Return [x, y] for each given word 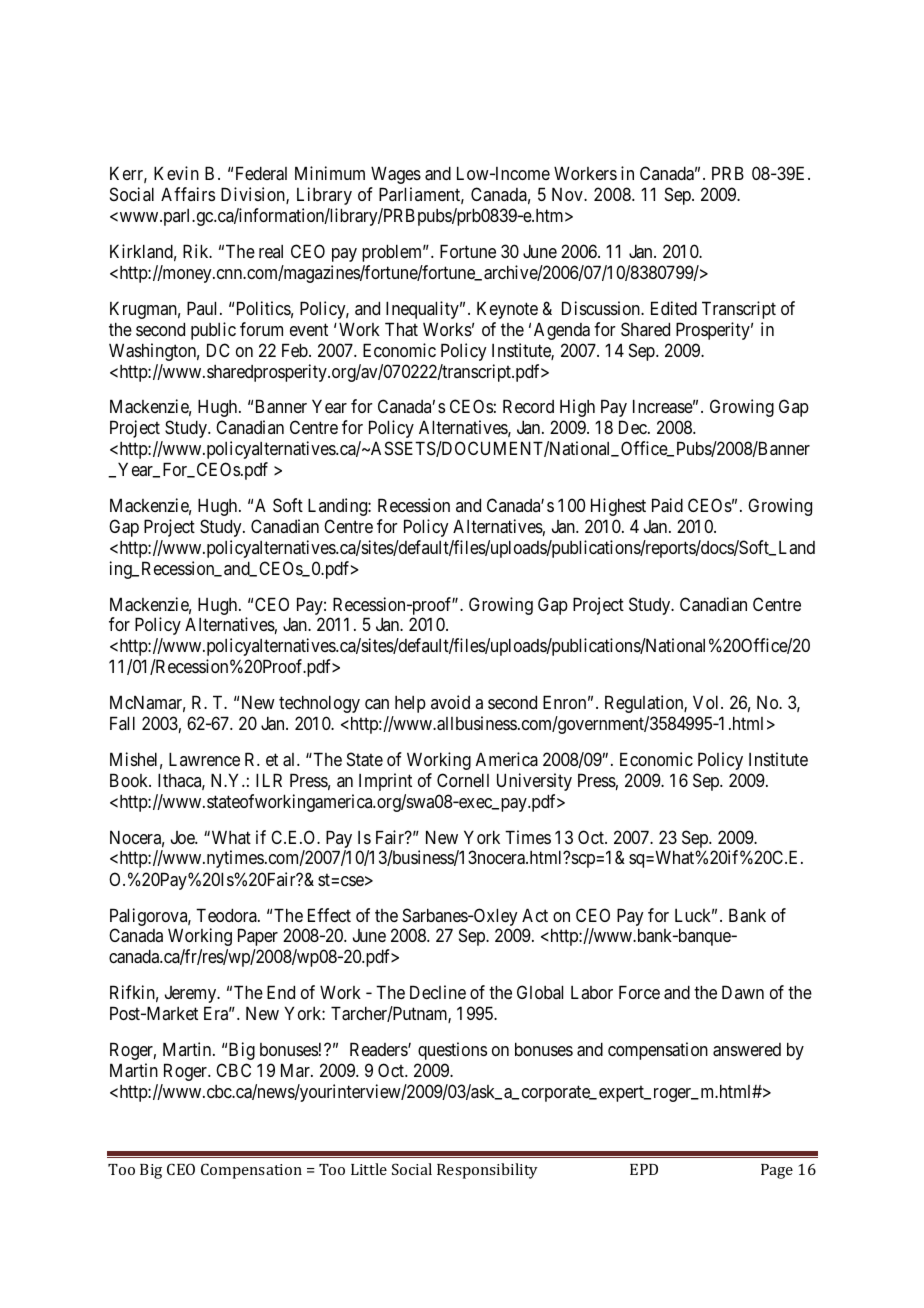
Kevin [176, 173]
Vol [707, 702]
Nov [568, 194]
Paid [667, 505]
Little [369, 1169]
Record [528, 406]
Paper [258, 937]
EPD [644, 1169]
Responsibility [487, 1171]
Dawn [743, 992]
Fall [122, 723]
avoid [450, 702]
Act [535, 915]
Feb [296, 350]
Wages [396, 175]
